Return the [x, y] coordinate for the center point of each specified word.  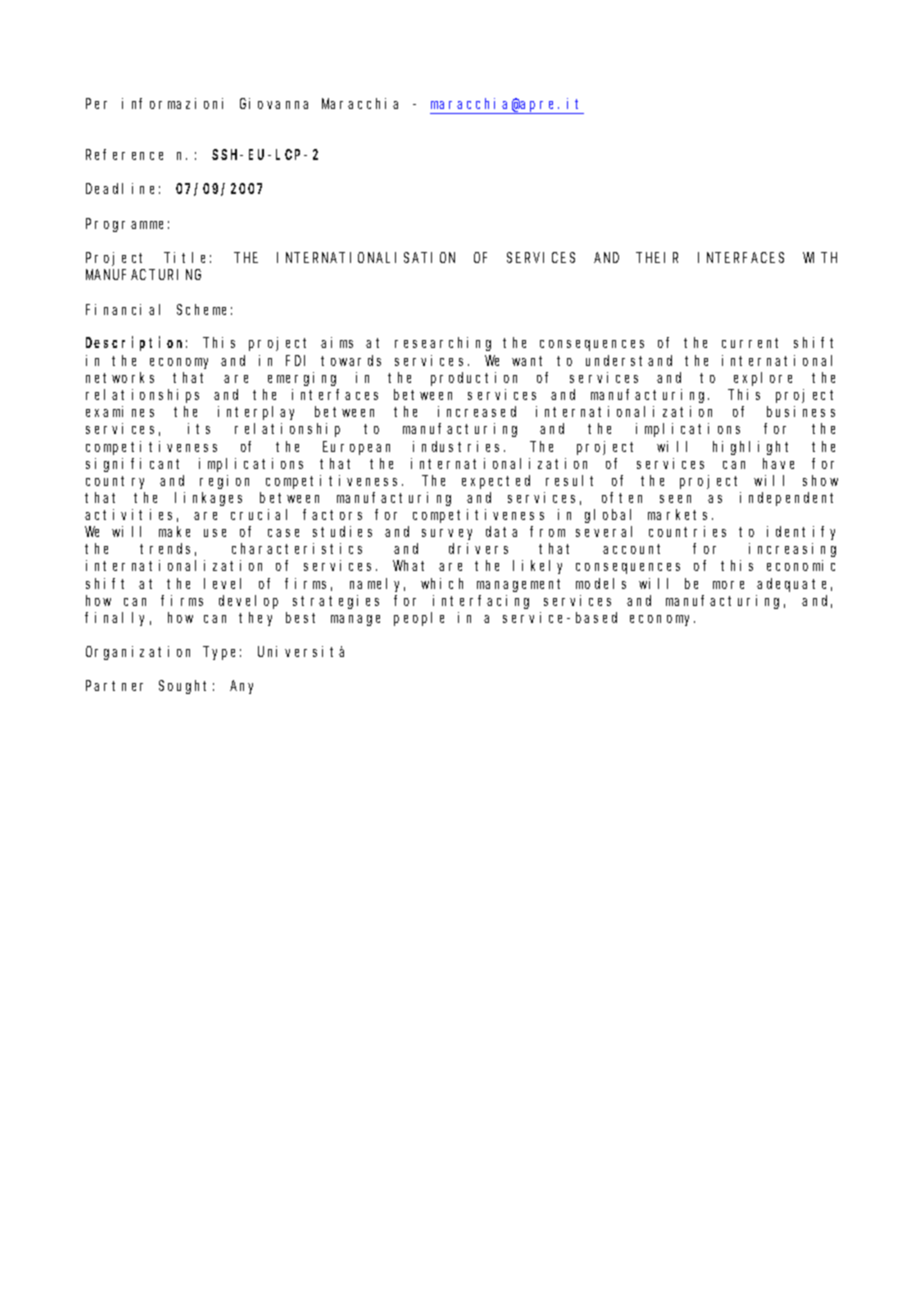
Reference [124, 154]
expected [496, 482]
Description [136, 344]
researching [443, 344]
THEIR [658, 258]
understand [629, 360]
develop [248, 602]
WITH [820, 258]
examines [120, 411]
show [820, 480]
